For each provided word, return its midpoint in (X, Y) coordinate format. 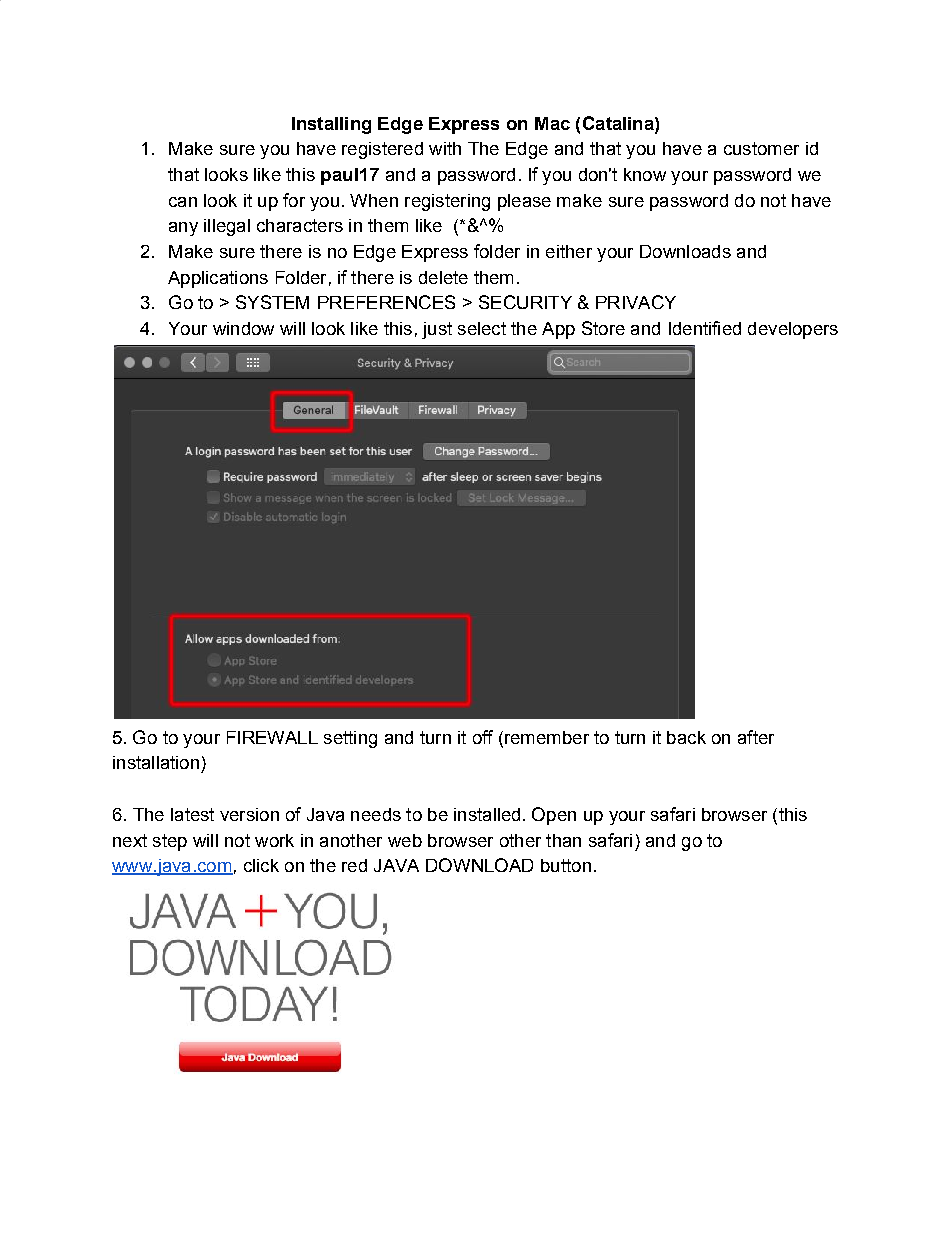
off (483, 737)
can (183, 202)
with (445, 148)
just (437, 330)
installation (156, 762)
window (243, 328)
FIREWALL (272, 737)
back (686, 737)
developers (793, 330)
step (170, 842)
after (756, 737)
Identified (705, 328)
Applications (218, 279)
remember (545, 737)
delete (443, 277)
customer (761, 148)
